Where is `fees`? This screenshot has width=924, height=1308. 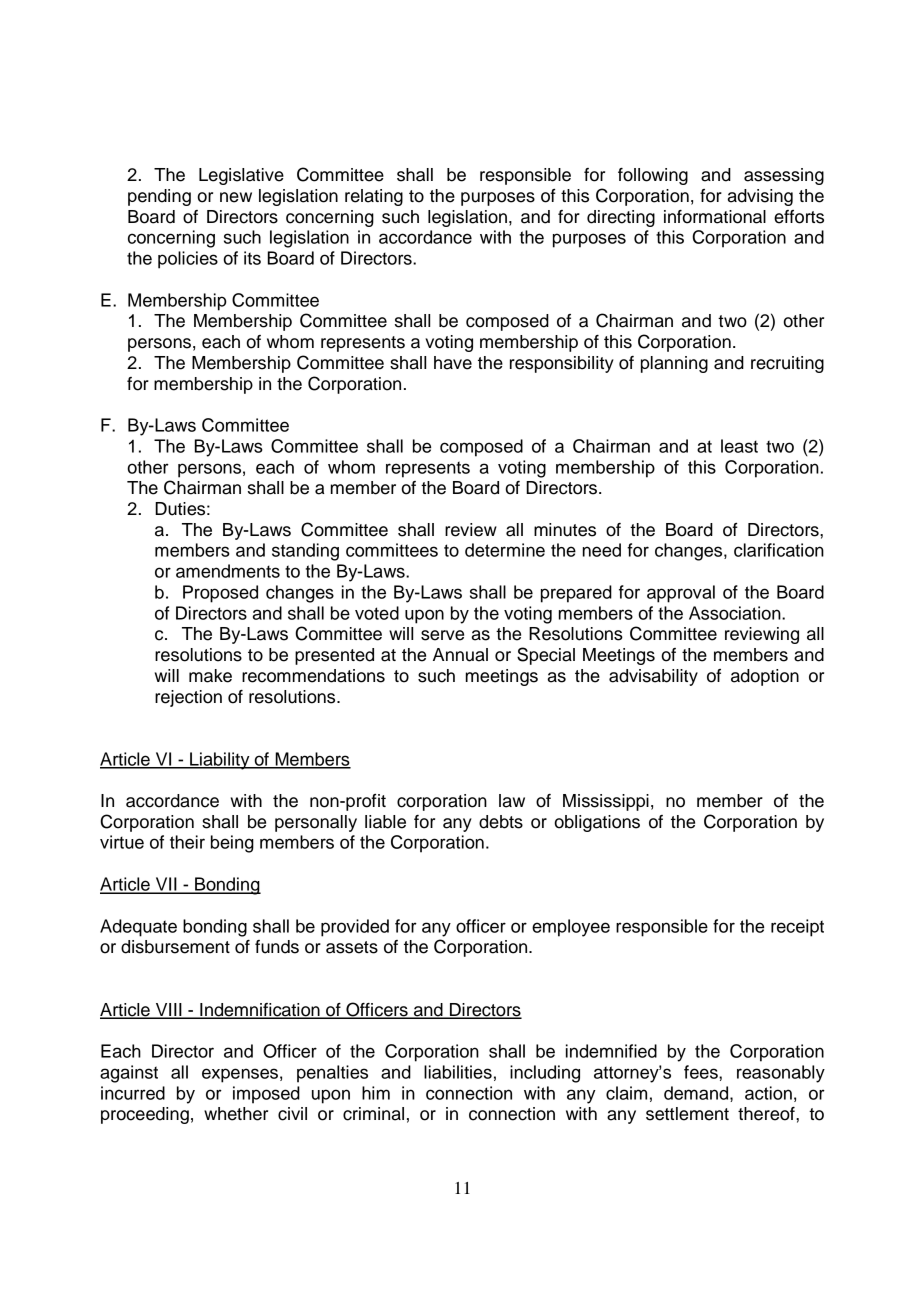 fees is located at coordinates (702, 1072).
